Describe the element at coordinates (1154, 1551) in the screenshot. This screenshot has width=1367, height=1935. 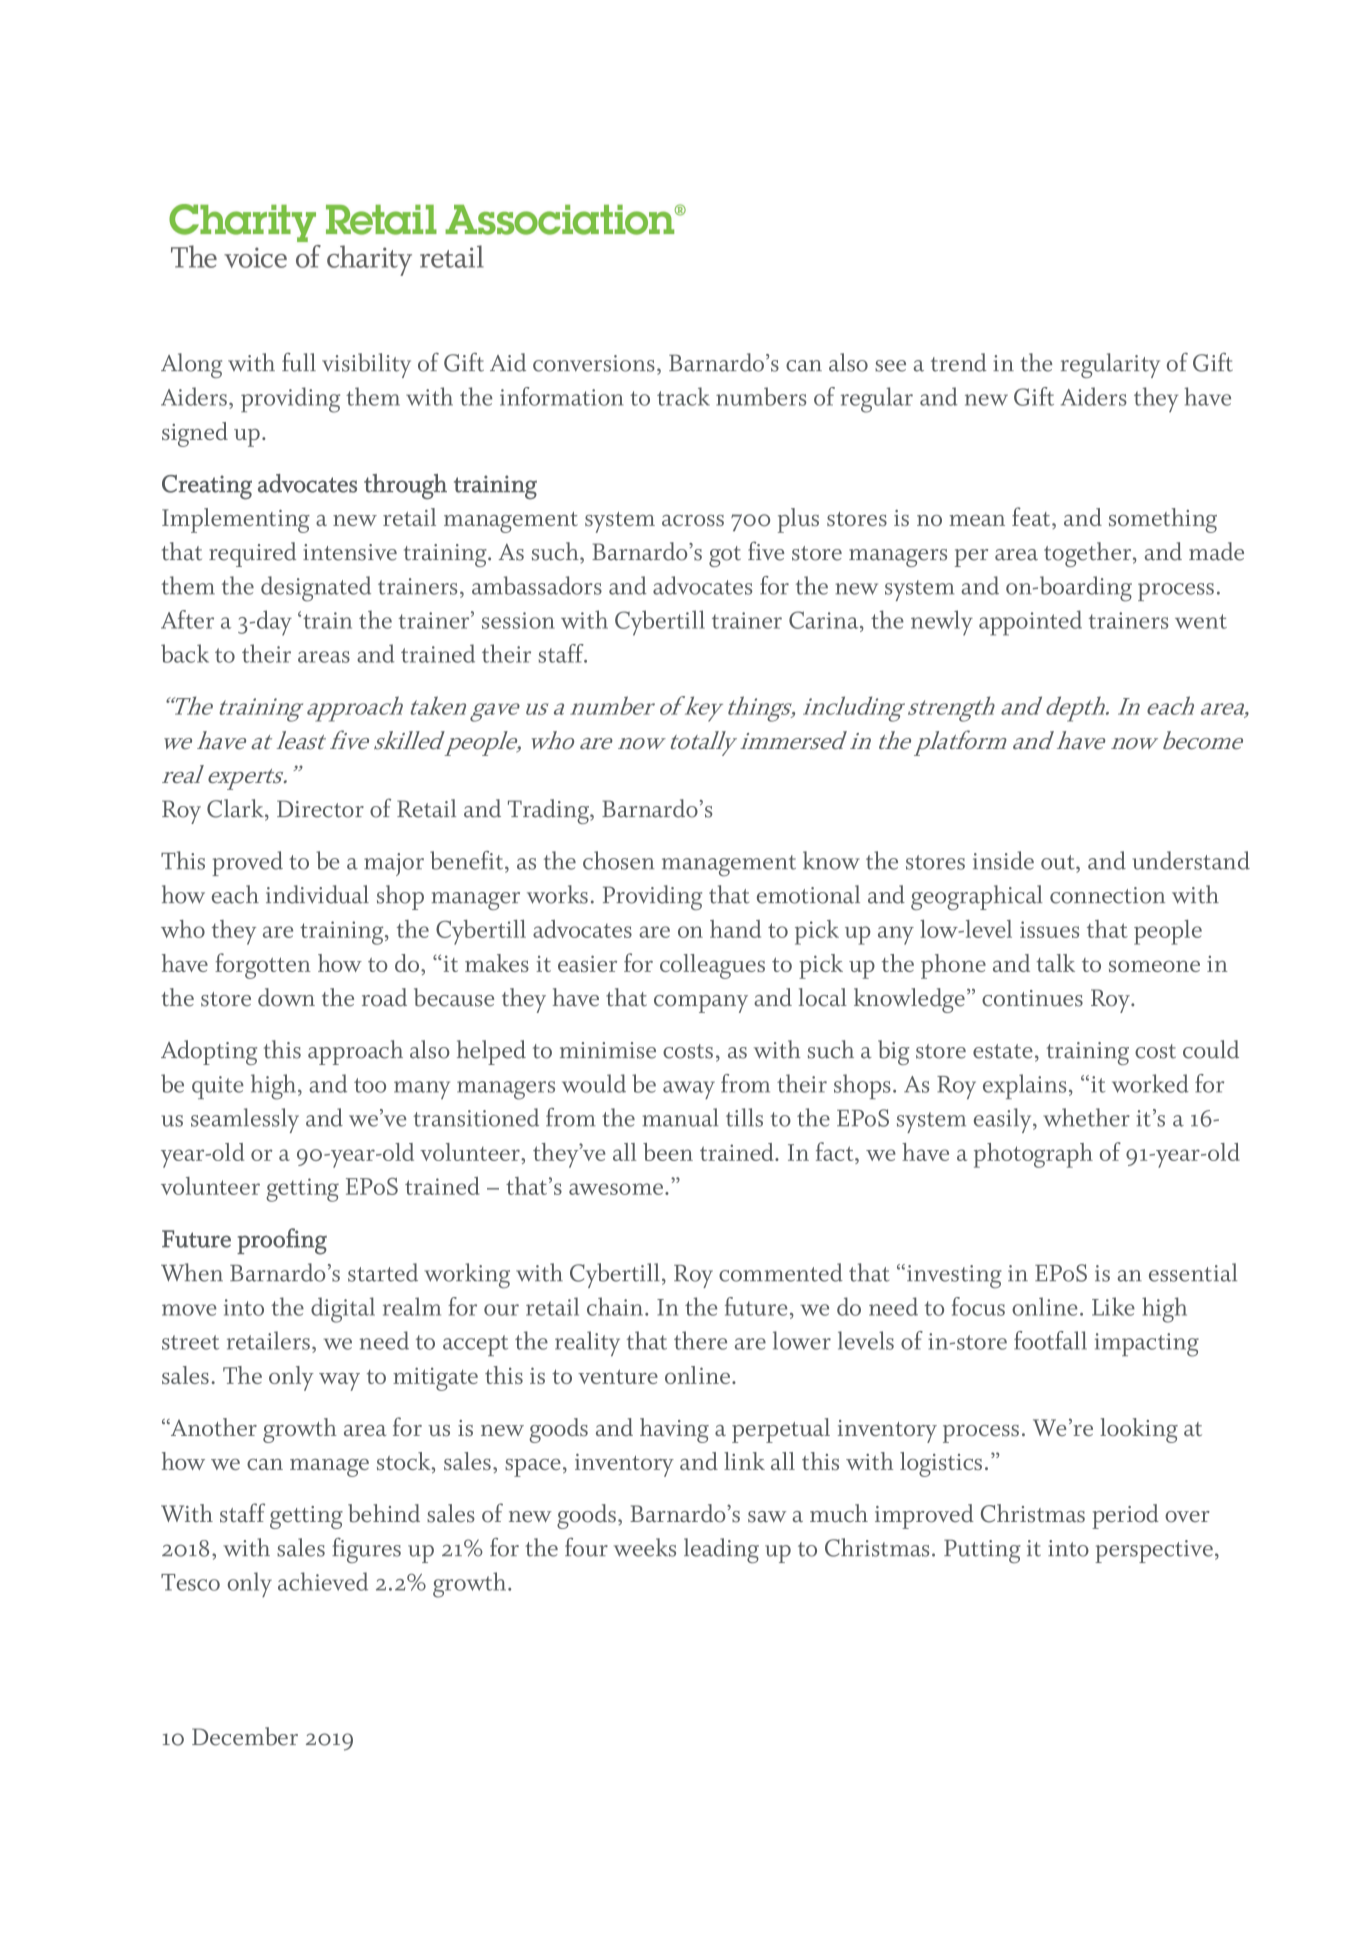
I see `perspective` at that location.
